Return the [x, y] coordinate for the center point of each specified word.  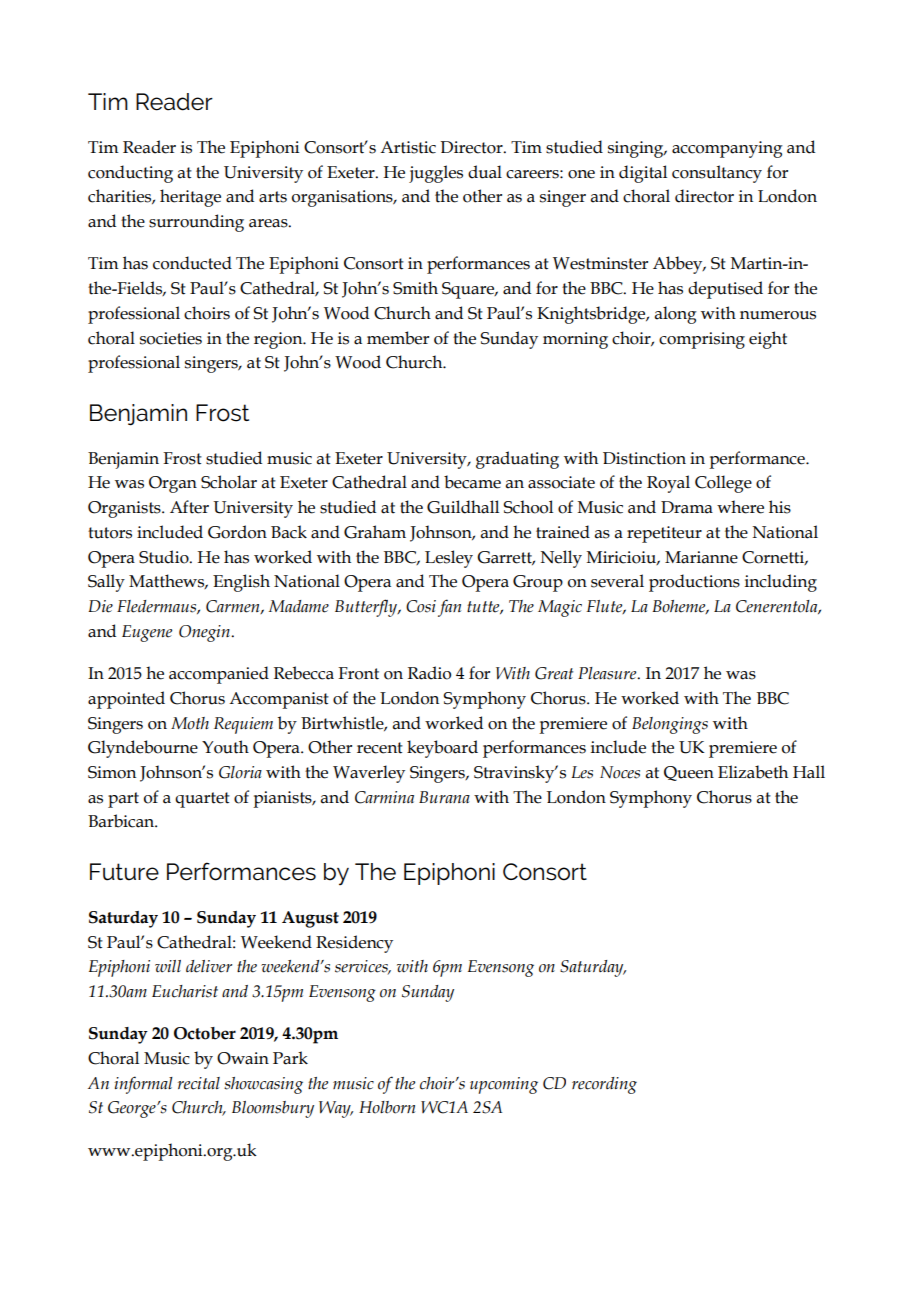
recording [604, 1085]
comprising [702, 340]
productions [694, 583]
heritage [190, 198]
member [398, 338]
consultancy [717, 174]
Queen [689, 773]
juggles [436, 174]
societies [171, 338]
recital [199, 1083]
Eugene [147, 633]
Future [124, 872]
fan [449, 608]
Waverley [369, 774]
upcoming [504, 1085]
